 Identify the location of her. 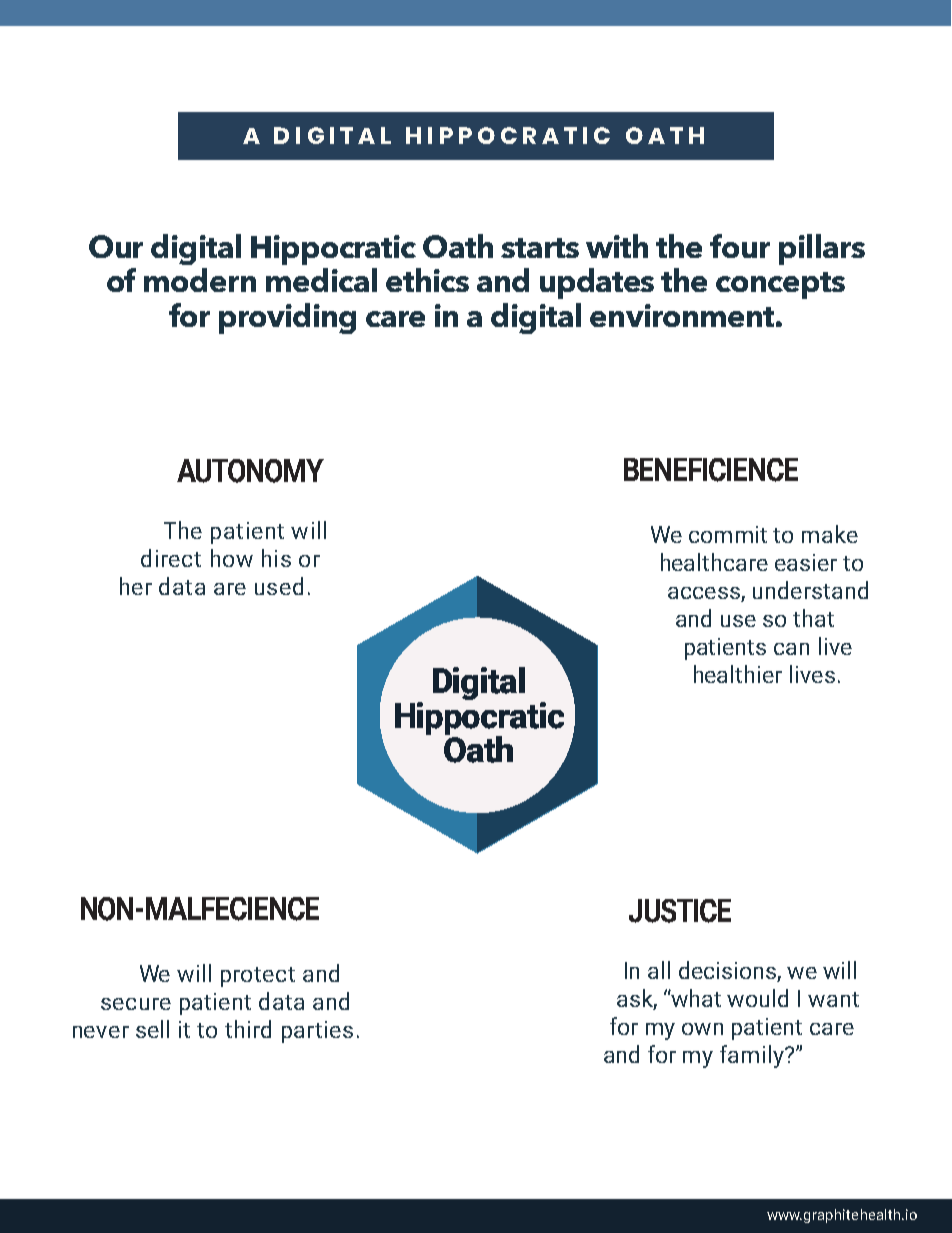
(136, 586).
